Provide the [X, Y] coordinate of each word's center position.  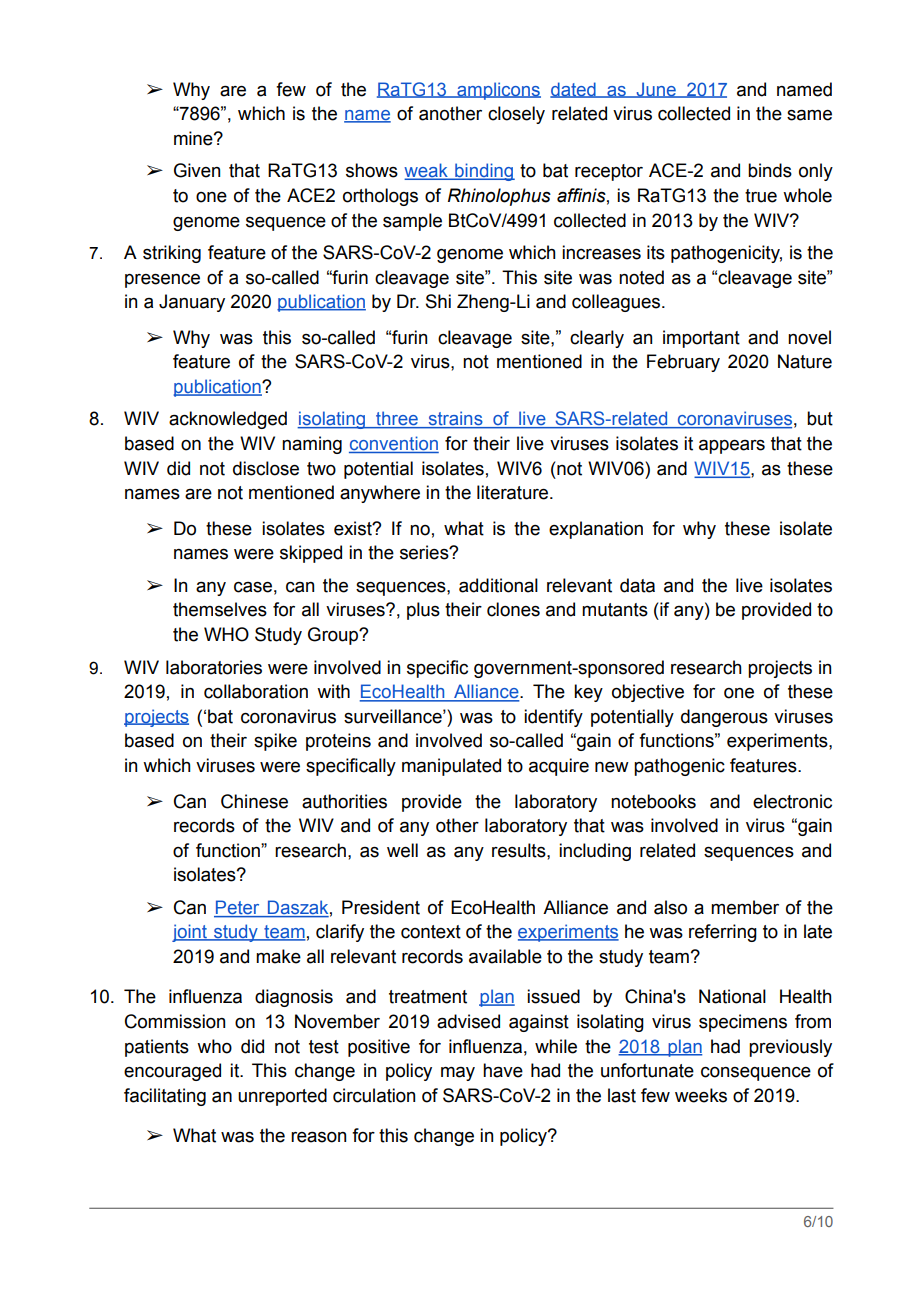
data [637, 585]
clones [513, 609]
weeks [701, 1095]
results [520, 850]
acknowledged [228, 420]
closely [516, 115]
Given [197, 170]
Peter [238, 908]
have [503, 1070]
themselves [220, 609]
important [701, 339]
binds [770, 170]
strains [455, 419]
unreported [282, 1097]
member [745, 907]
